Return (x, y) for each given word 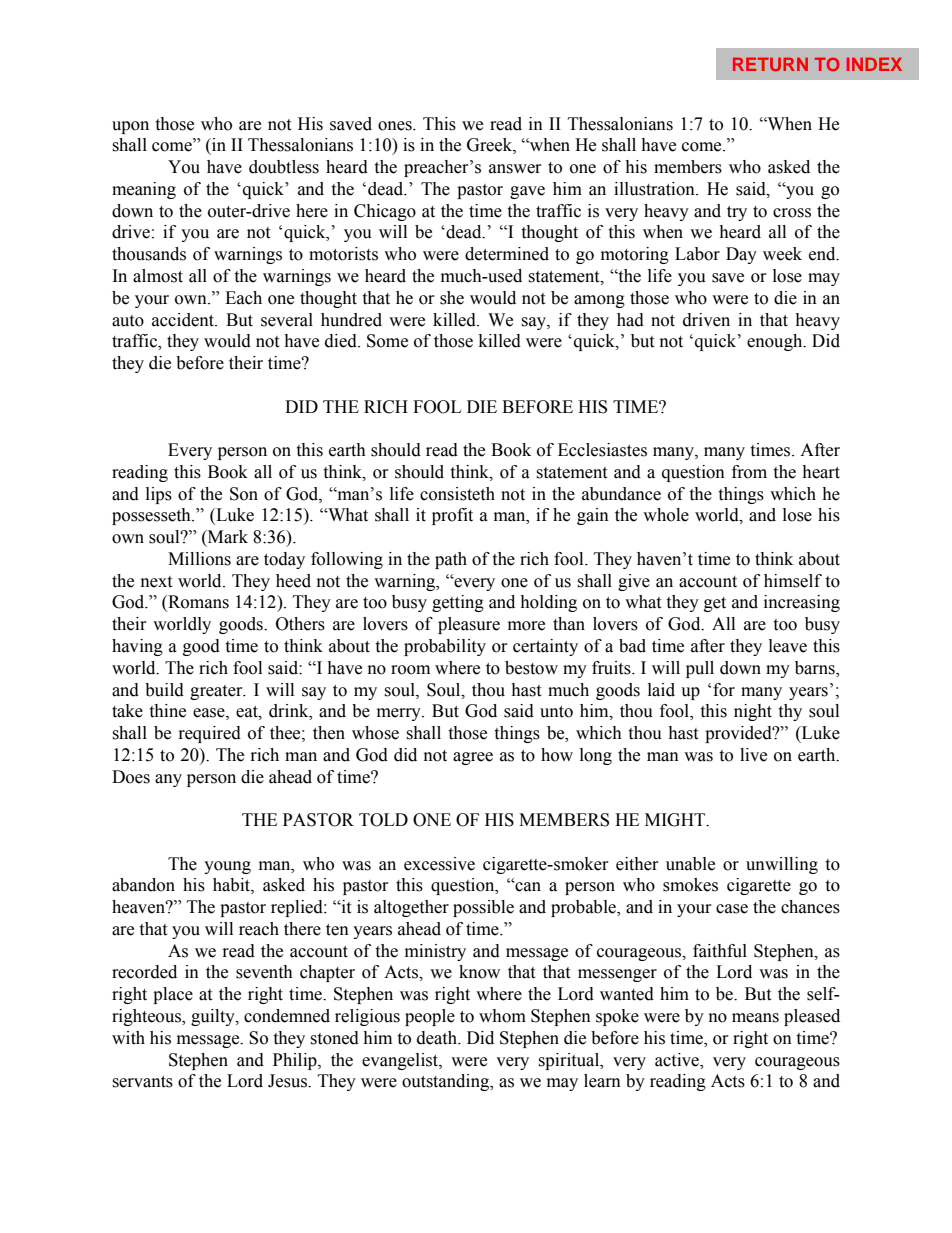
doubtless (284, 167)
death (438, 1038)
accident (184, 320)
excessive (439, 864)
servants (142, 1082)
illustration (655, 189)
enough (776, 342)
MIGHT (676, 820)
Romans (197, 603)
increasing (802, 603)
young (227, 867)
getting (458, 603)
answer (515, 169)
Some (387, 341)
